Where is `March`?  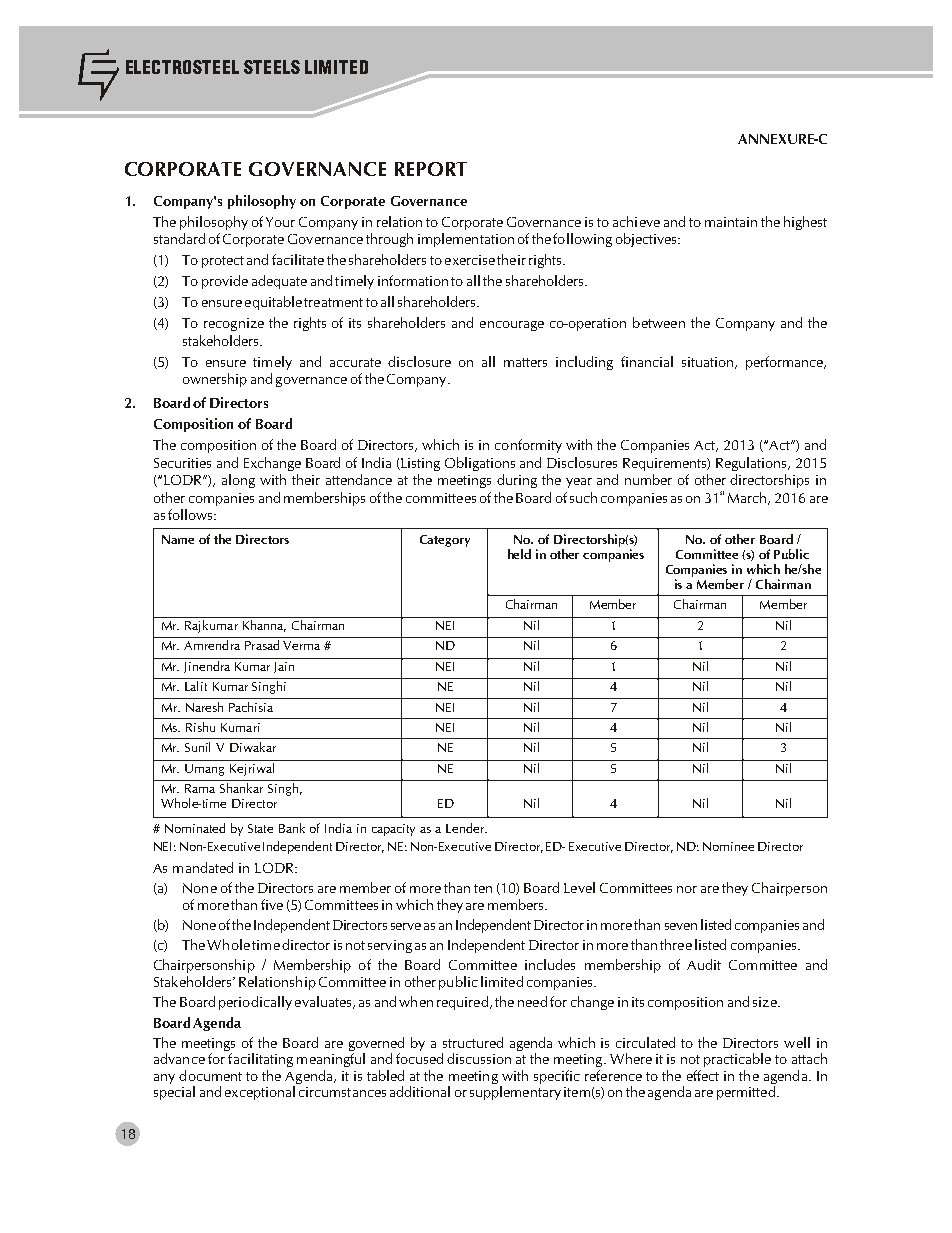
March is located at coordinates (748, 498).
